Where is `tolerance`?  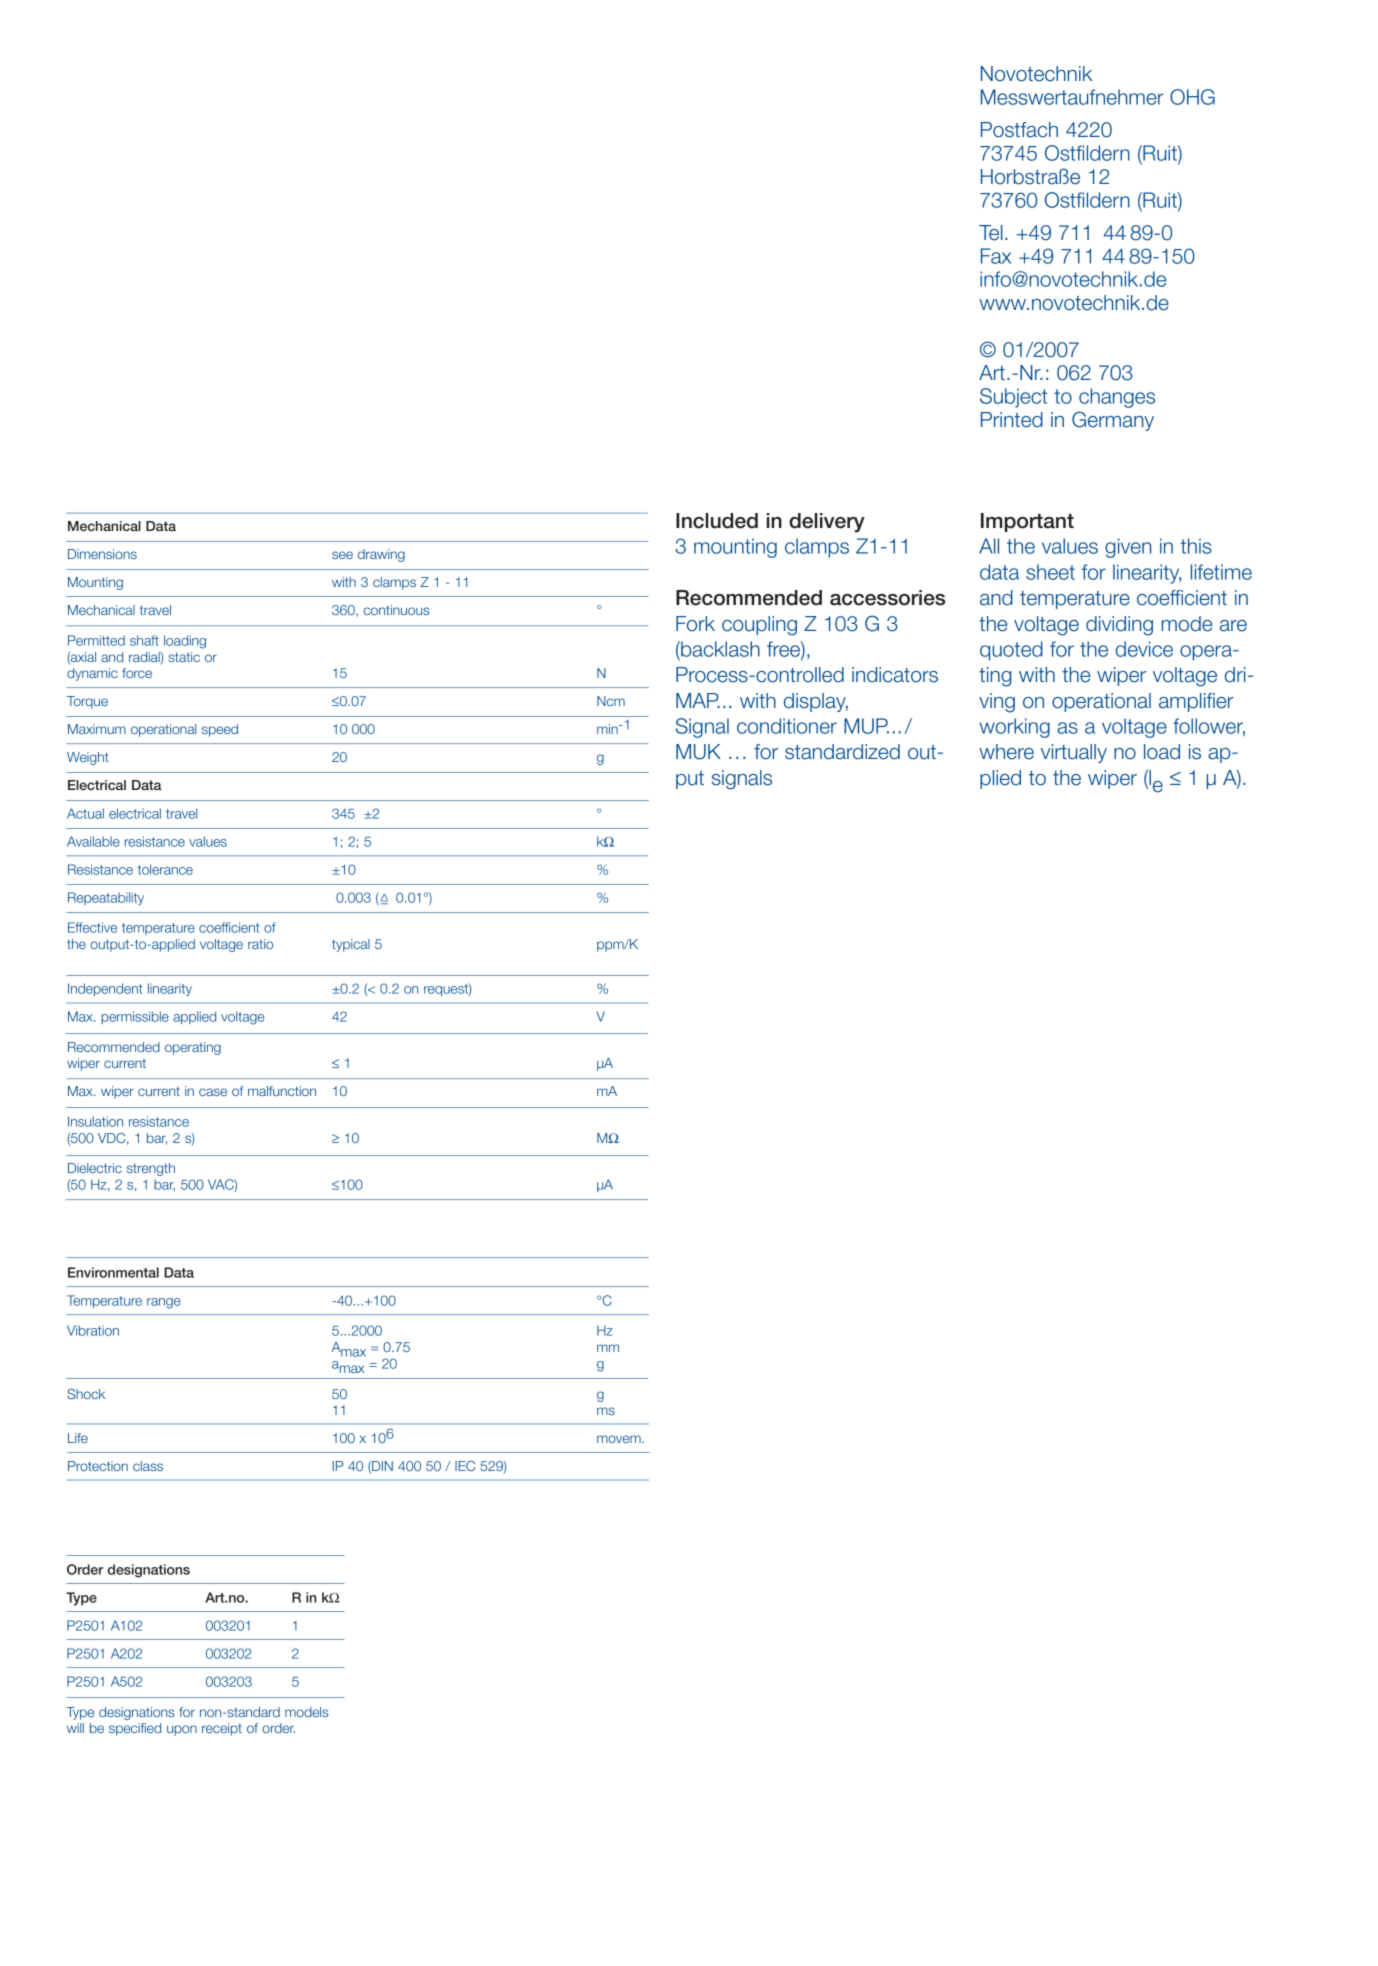
tolerance is located at coordinates (165, 869).
